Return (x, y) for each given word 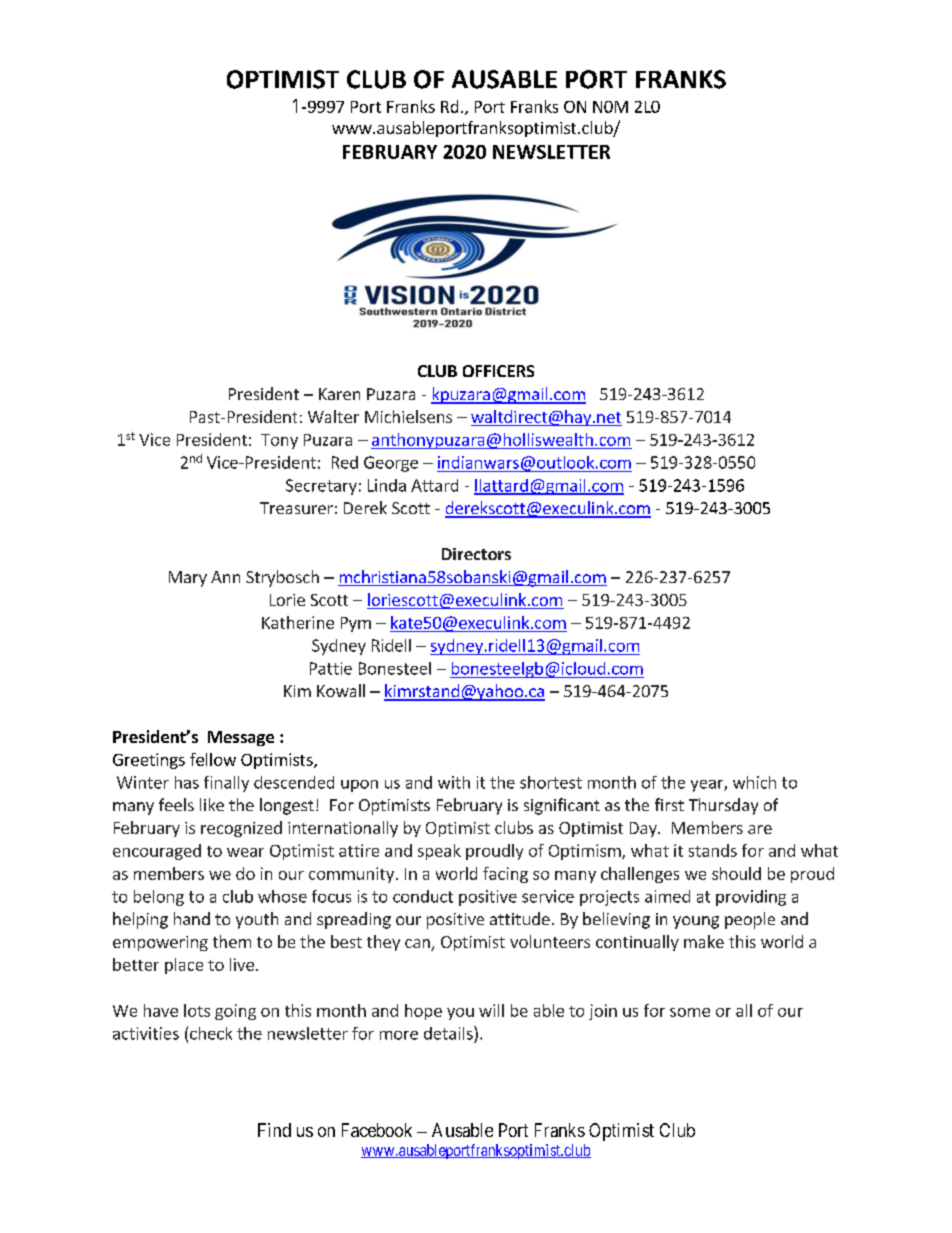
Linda (387, 485)
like (212, 804)
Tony (279, 441)
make (704, 941)
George (391, 464)
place (184, 966)
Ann (225, 577)
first (669, 804)
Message (241, 738)
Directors (476, 554)
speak (439, 852)
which (754, 782)
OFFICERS (498, 371)
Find (274, 1130)
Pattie (331, 668)
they (383, 943)
